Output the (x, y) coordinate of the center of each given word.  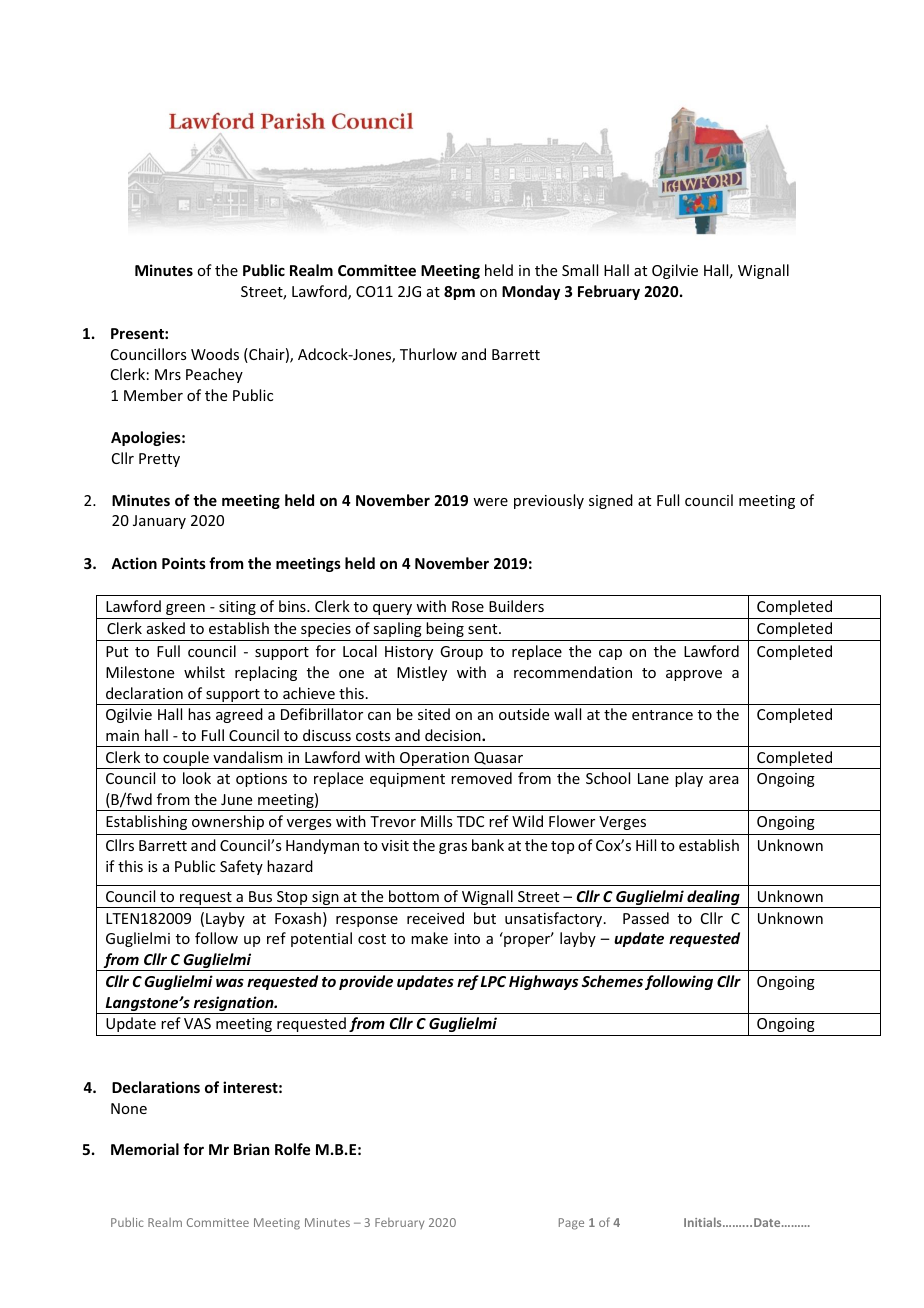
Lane (653, 778)
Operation (434, 760)
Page (571, 1224)
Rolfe (292, 1149)
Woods (215, 354)
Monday (531, 292)
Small (580, 270)
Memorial (145, 1149)
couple (186, 760)
